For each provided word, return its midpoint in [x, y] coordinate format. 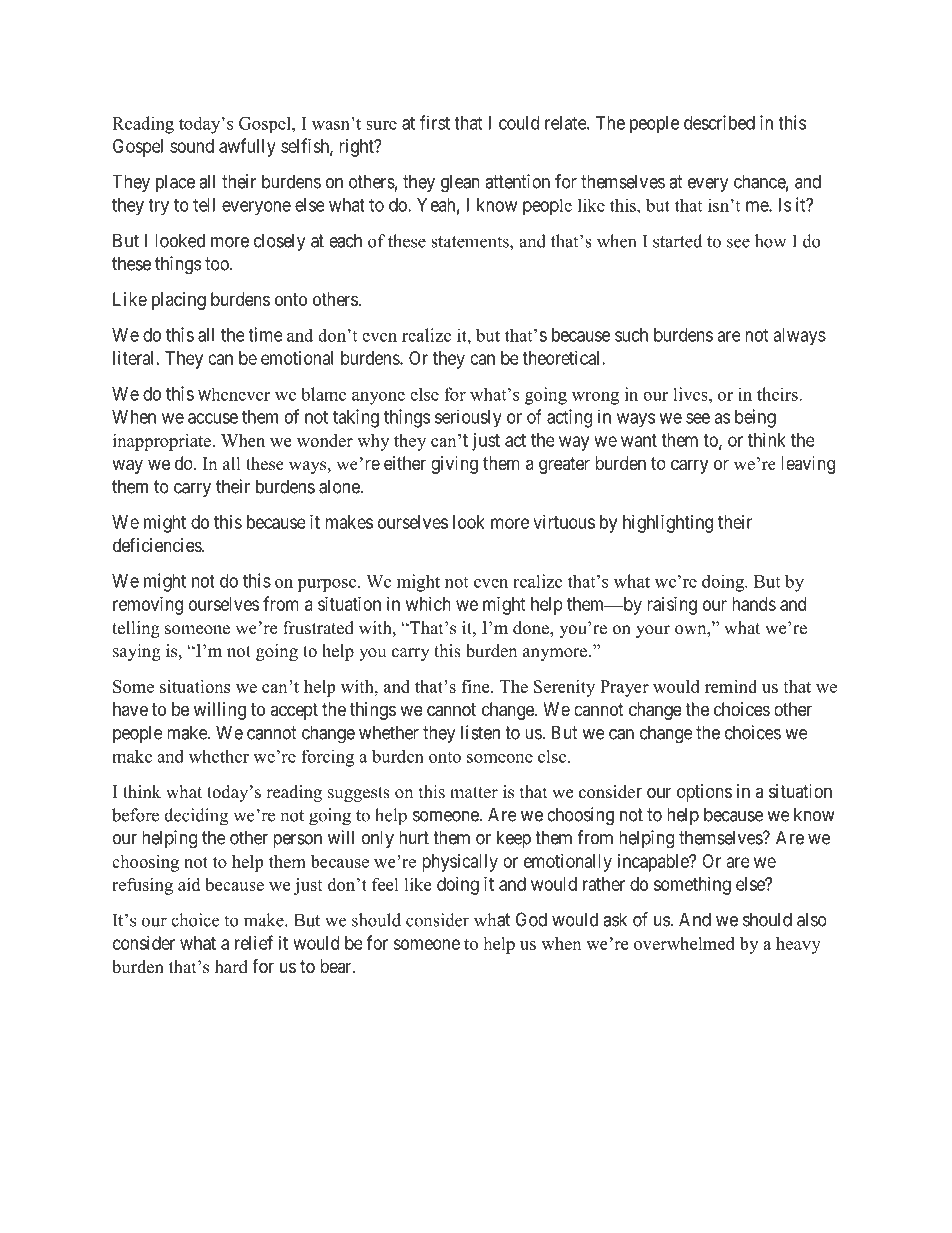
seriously [468, 418]
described [719, 122]
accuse [213, 418]
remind [731, 686]
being [755, 418]
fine [476, 686]
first [435, 122]
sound [192, 146]
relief [254, 942]
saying [137, 652]
